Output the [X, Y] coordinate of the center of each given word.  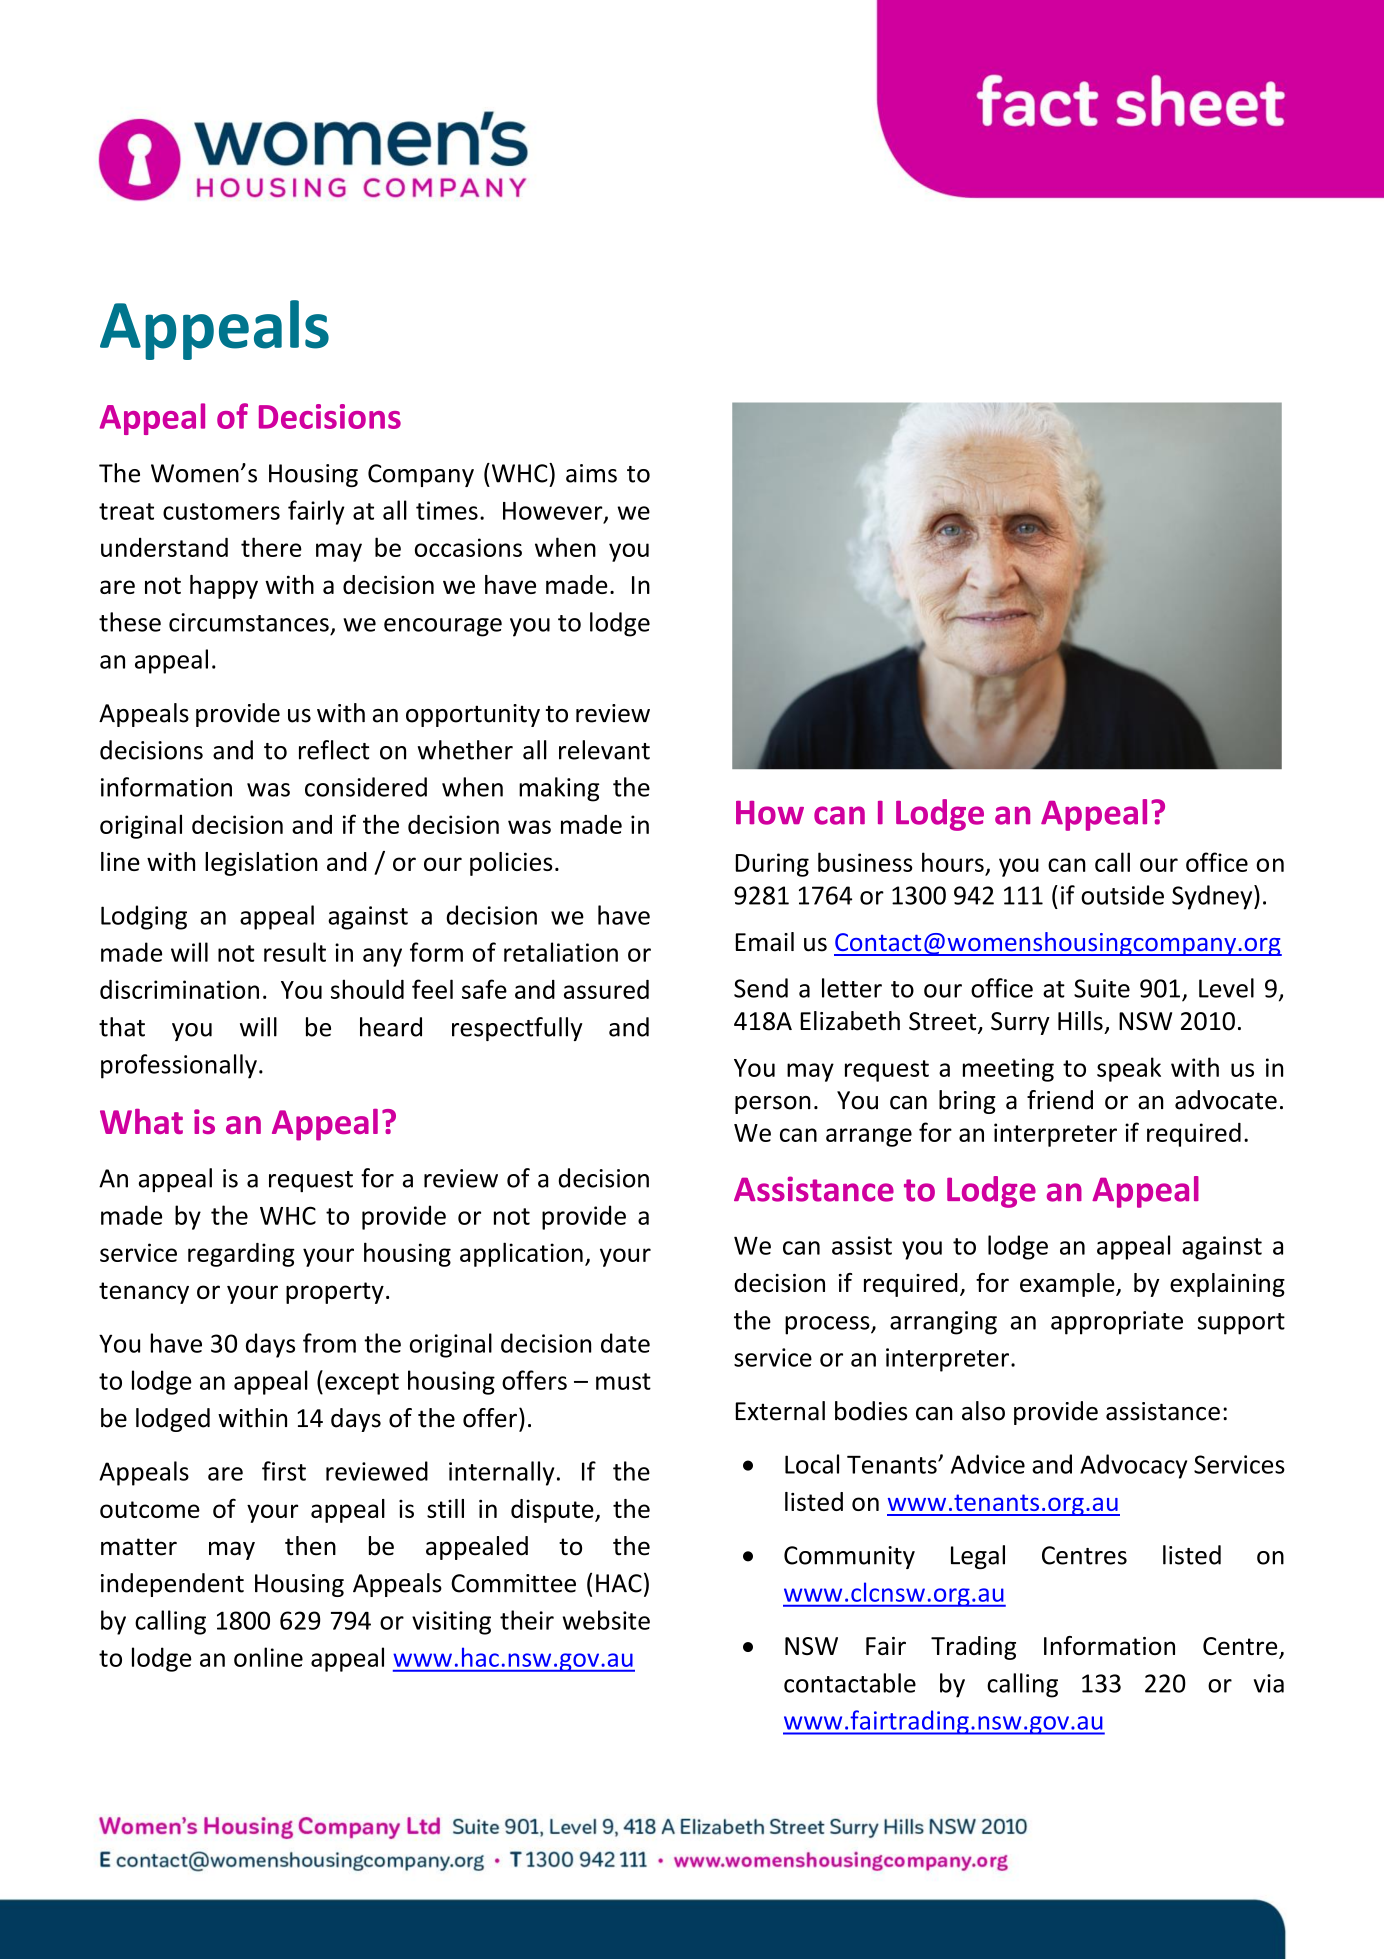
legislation [261, 864]
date [625, 1343]
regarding [241, 1255]
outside [1122, 895]
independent [172, 1585]
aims [591, 473]
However [554, 512]
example [1068, 1285]
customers [221, 511]
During [772, 865]
